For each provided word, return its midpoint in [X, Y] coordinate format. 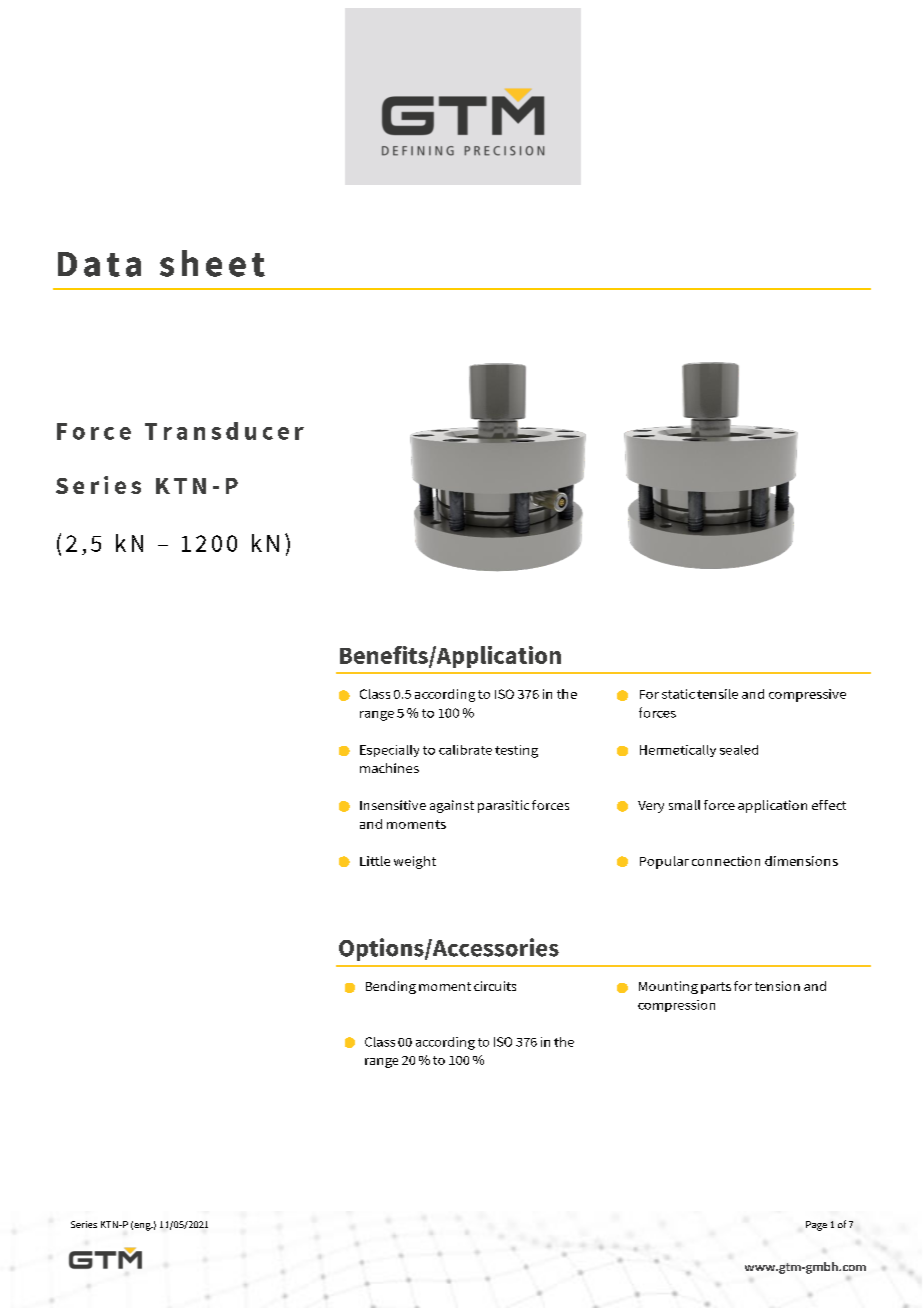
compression [676, 1006]
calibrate [465, 750]
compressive [807, 695]
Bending [391, 987]
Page [816, 1226]
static [678, 694]
